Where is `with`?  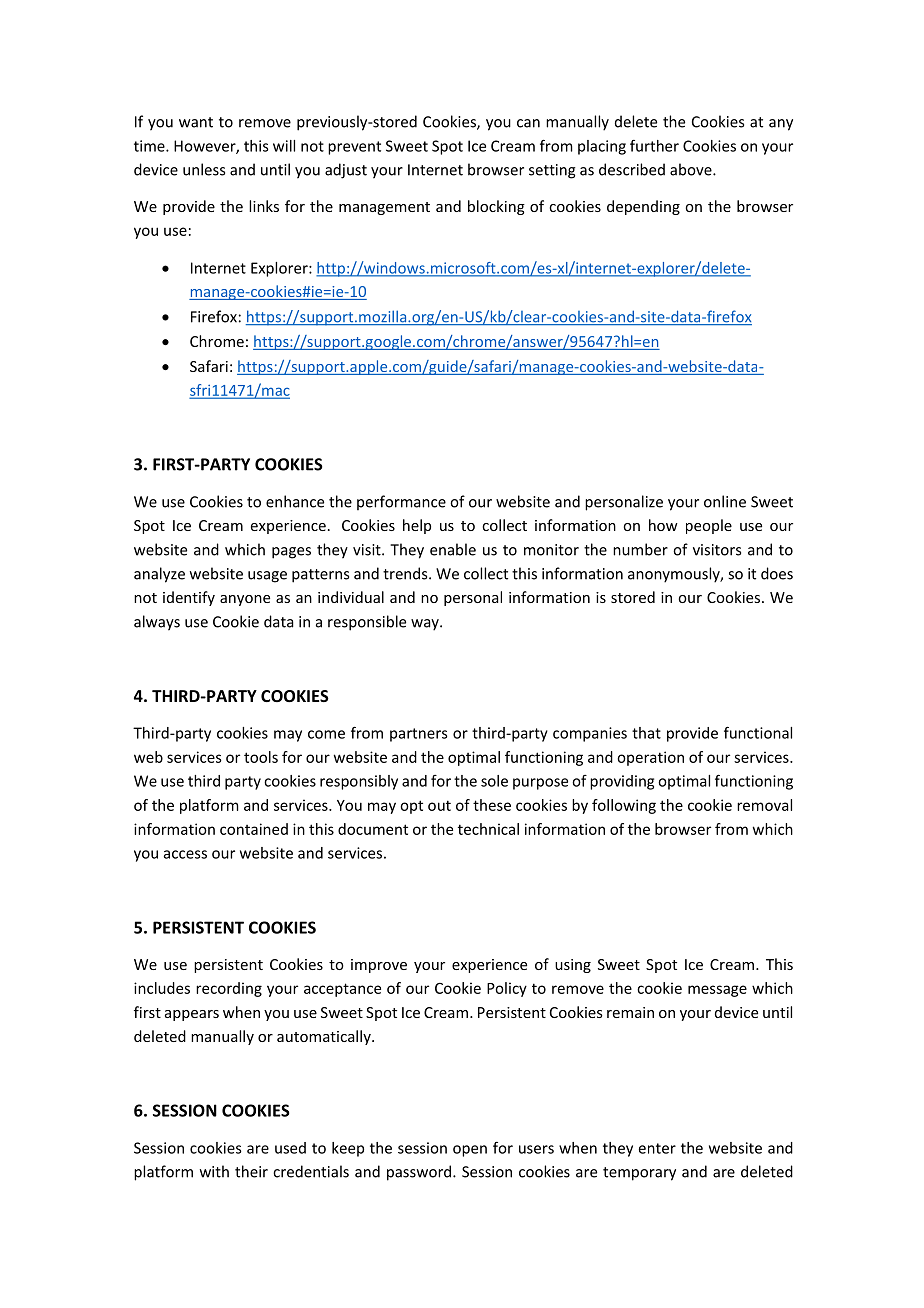 with is located at coordinates (214, 1171).
